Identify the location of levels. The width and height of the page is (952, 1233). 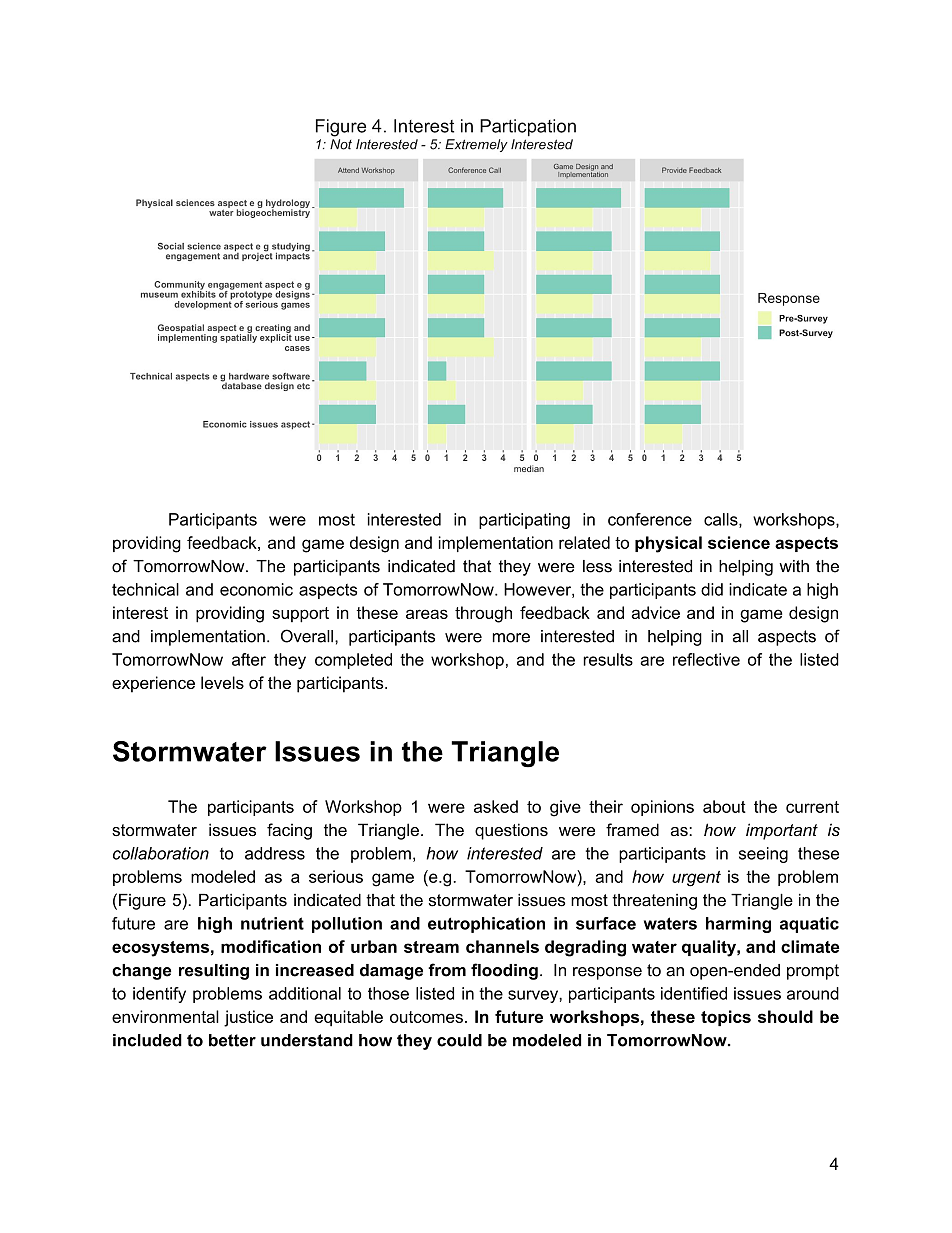
(222, 682).
